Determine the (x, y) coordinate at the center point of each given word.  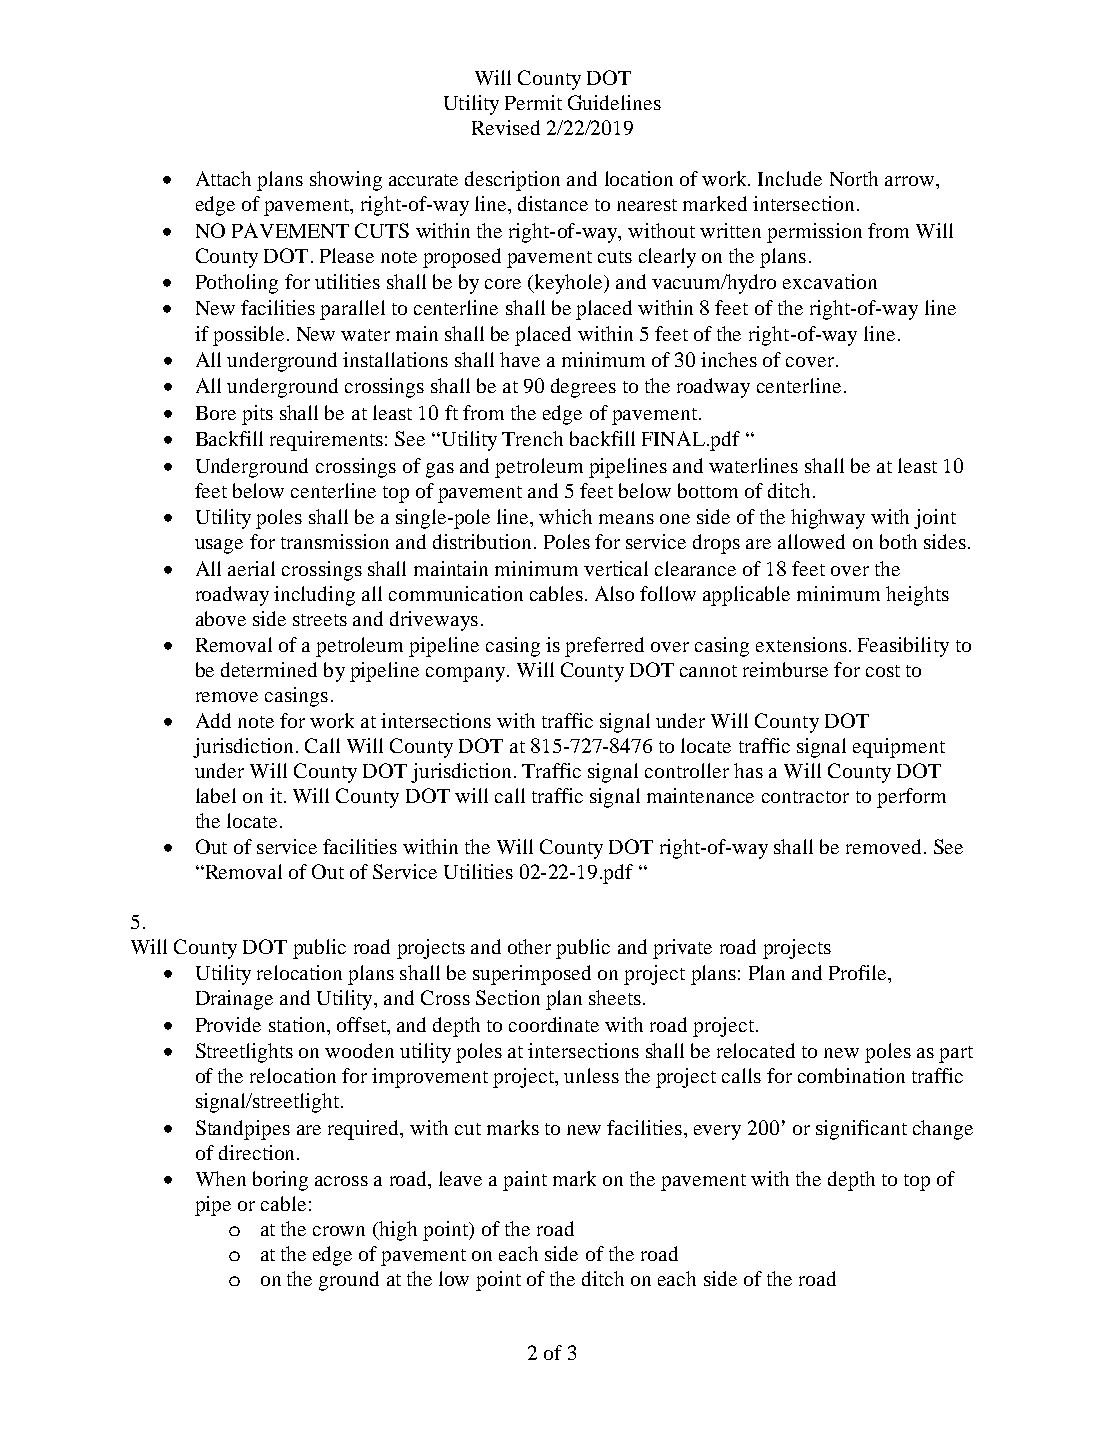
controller (687, 770)
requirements (326, 441)
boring (280, 1181)
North (854, 178)
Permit (533, 102)
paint (525, 1181)
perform (911, 798)
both (898, 541)
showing (346, 181)
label (216, 795)
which (565, 516)
